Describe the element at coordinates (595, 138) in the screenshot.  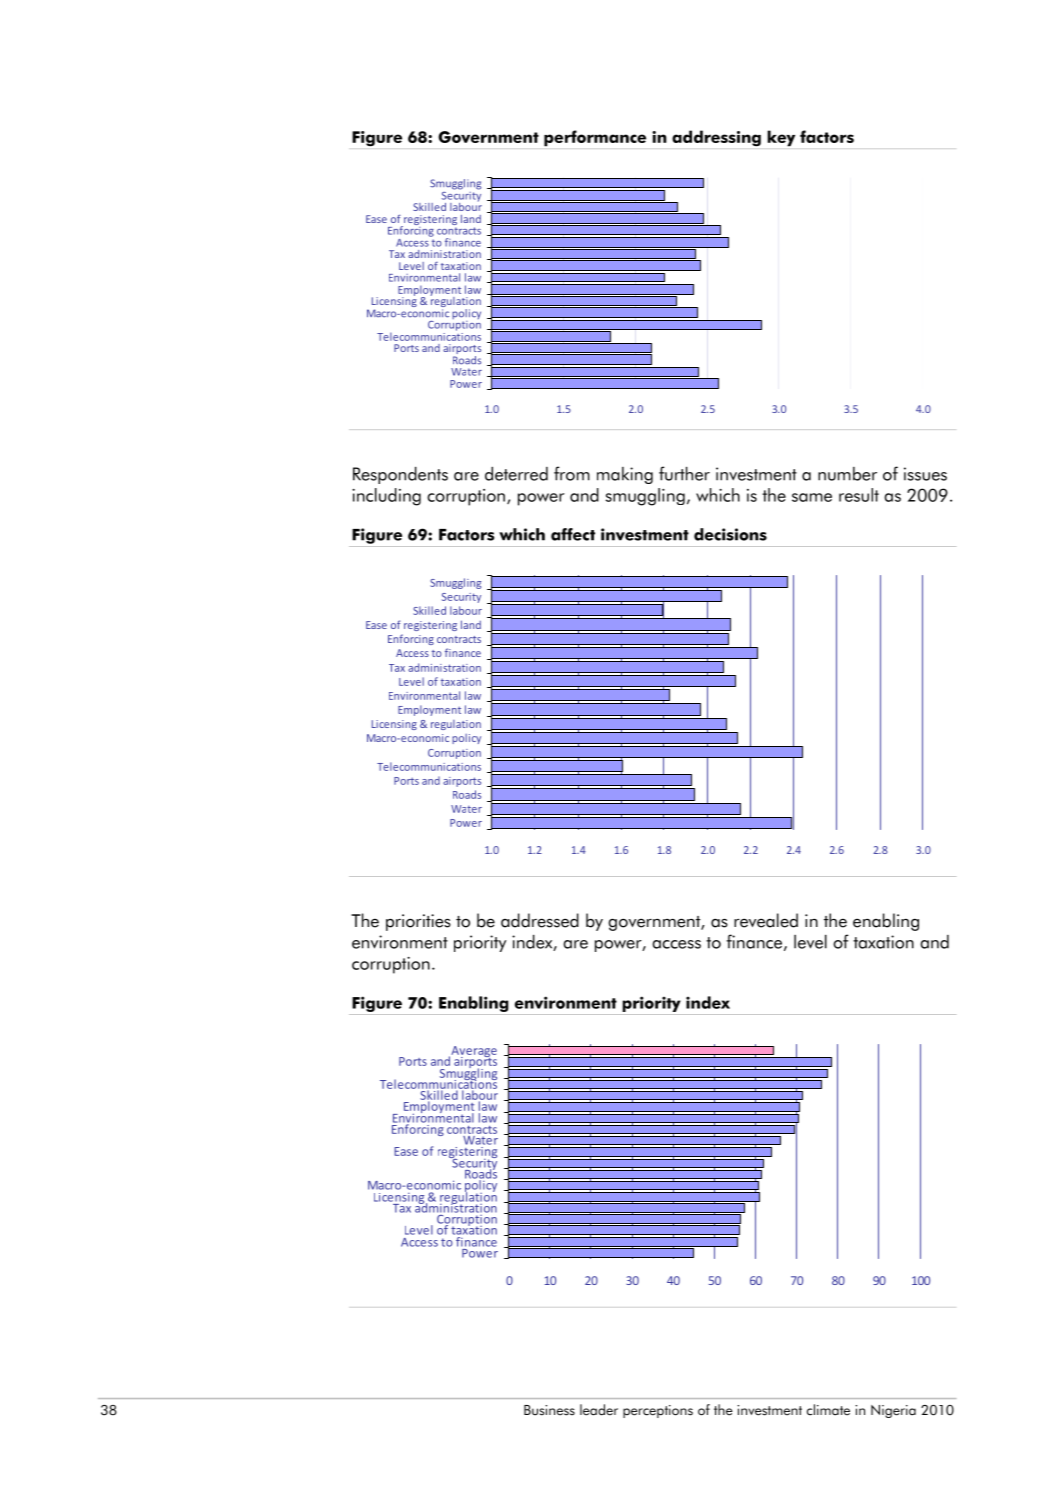
I see `performance` at that location.
